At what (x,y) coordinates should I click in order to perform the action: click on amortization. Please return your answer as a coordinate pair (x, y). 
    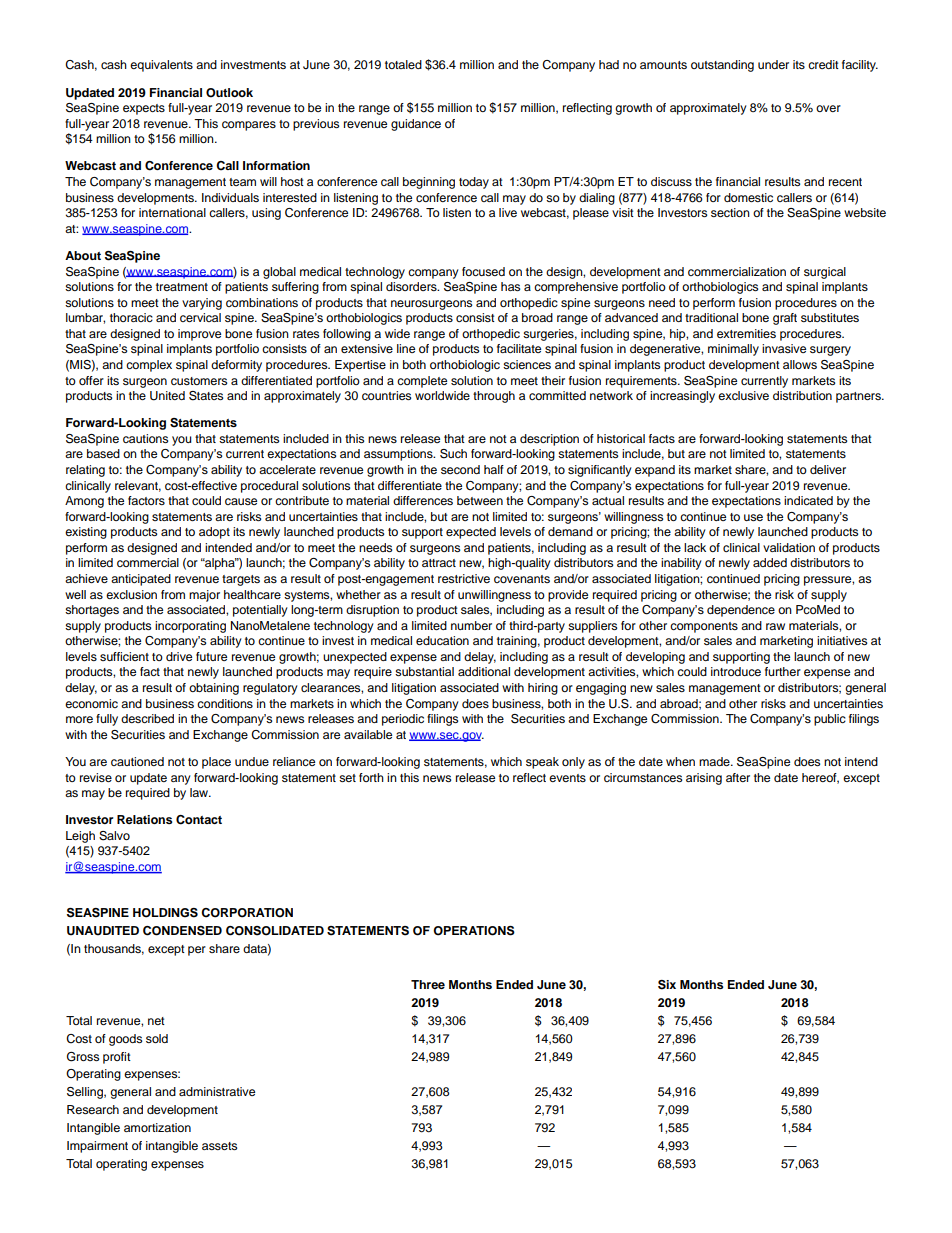
    Looking at the image, I should click on (157, 1127).
